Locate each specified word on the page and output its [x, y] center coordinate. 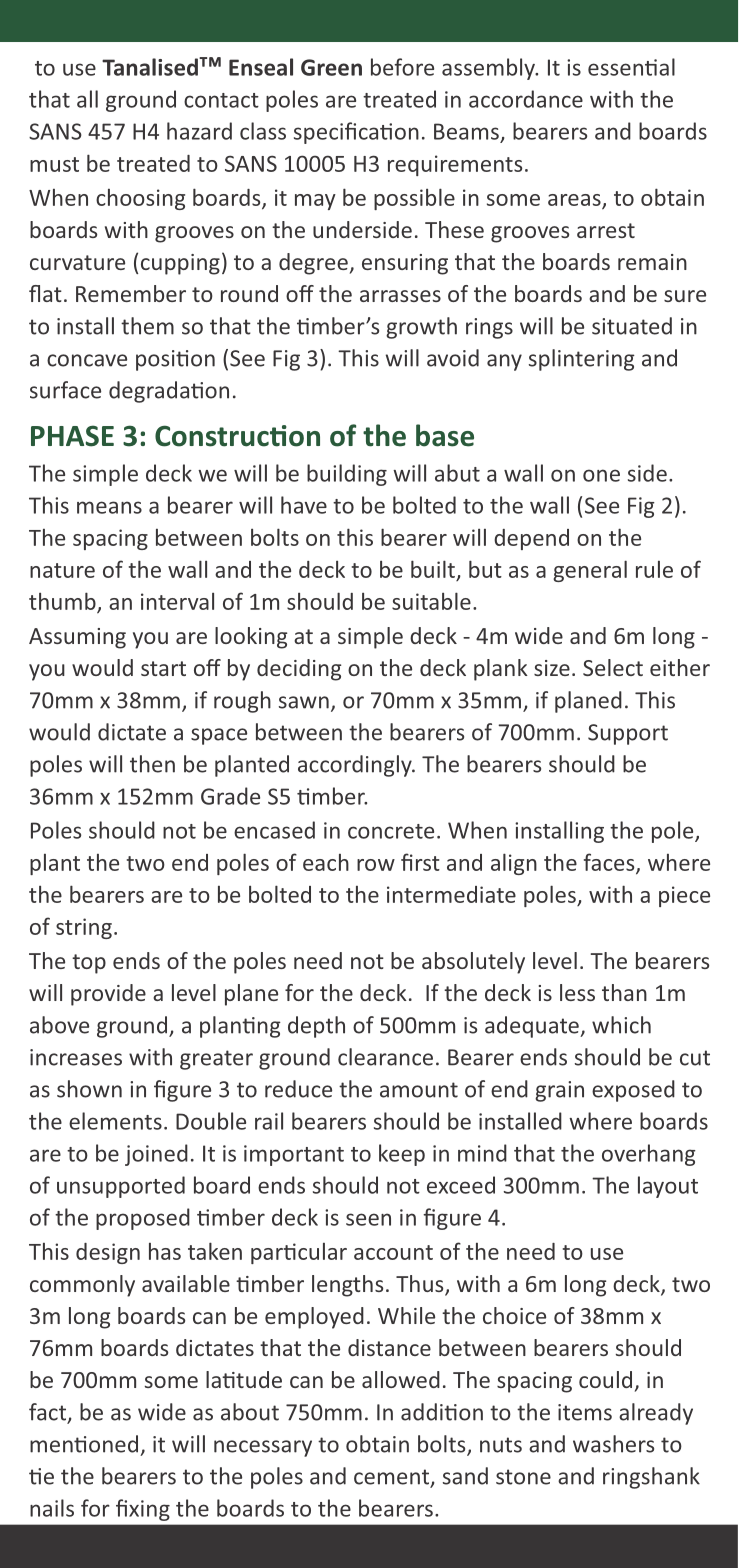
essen [615, 69]
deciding [299, 670]
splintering [582, 360]
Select [613, 667]
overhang [649, 1155]
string [84, 928]
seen [368, 1219]
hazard [199, 131]
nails [52, 1508]
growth [421, 328]
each [326, 862]
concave [87, 360]
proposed [143, 1219]
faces [610, 863]
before [402, 67]
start [163, 668]
